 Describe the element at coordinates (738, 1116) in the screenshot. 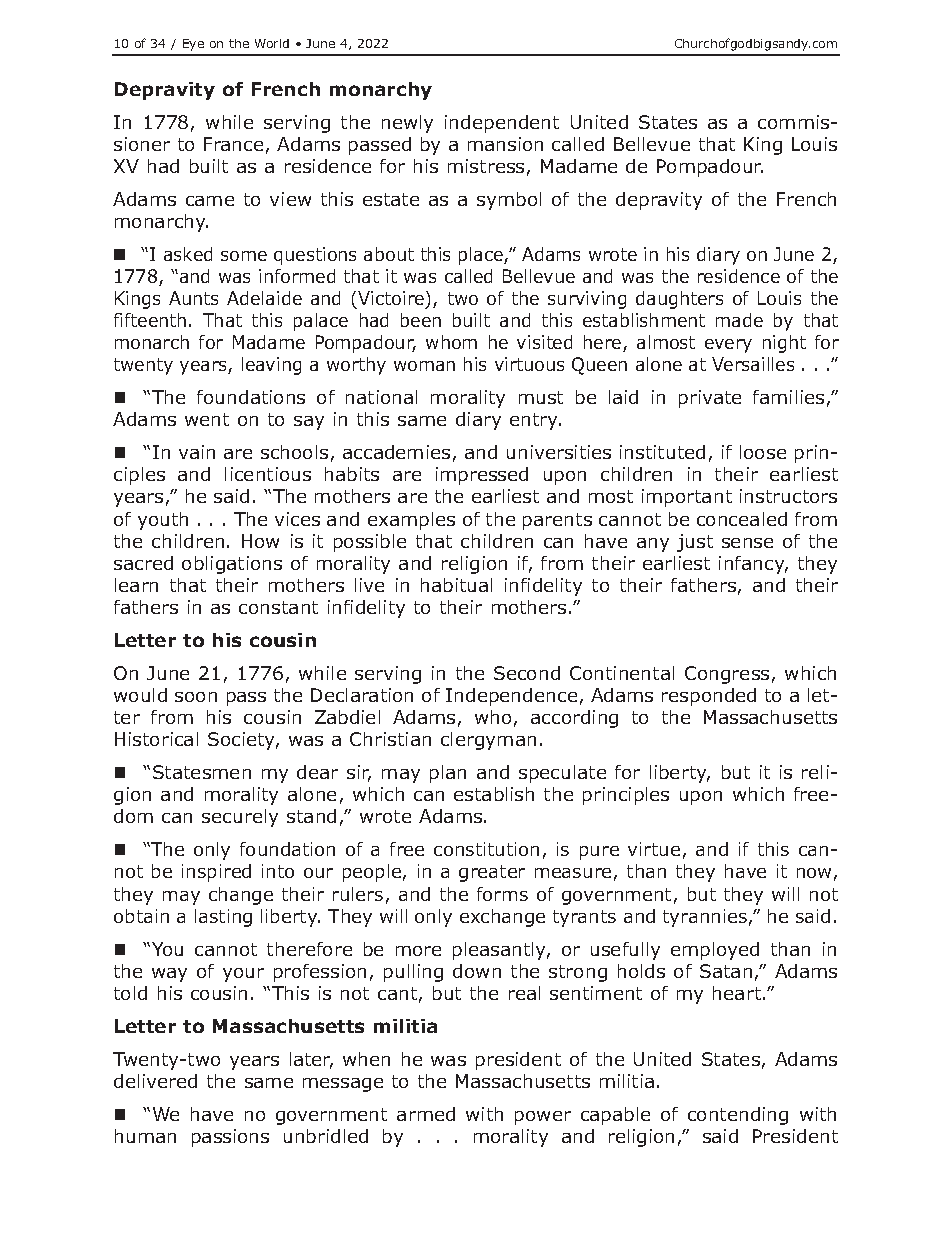

I see `contending` at that location.
